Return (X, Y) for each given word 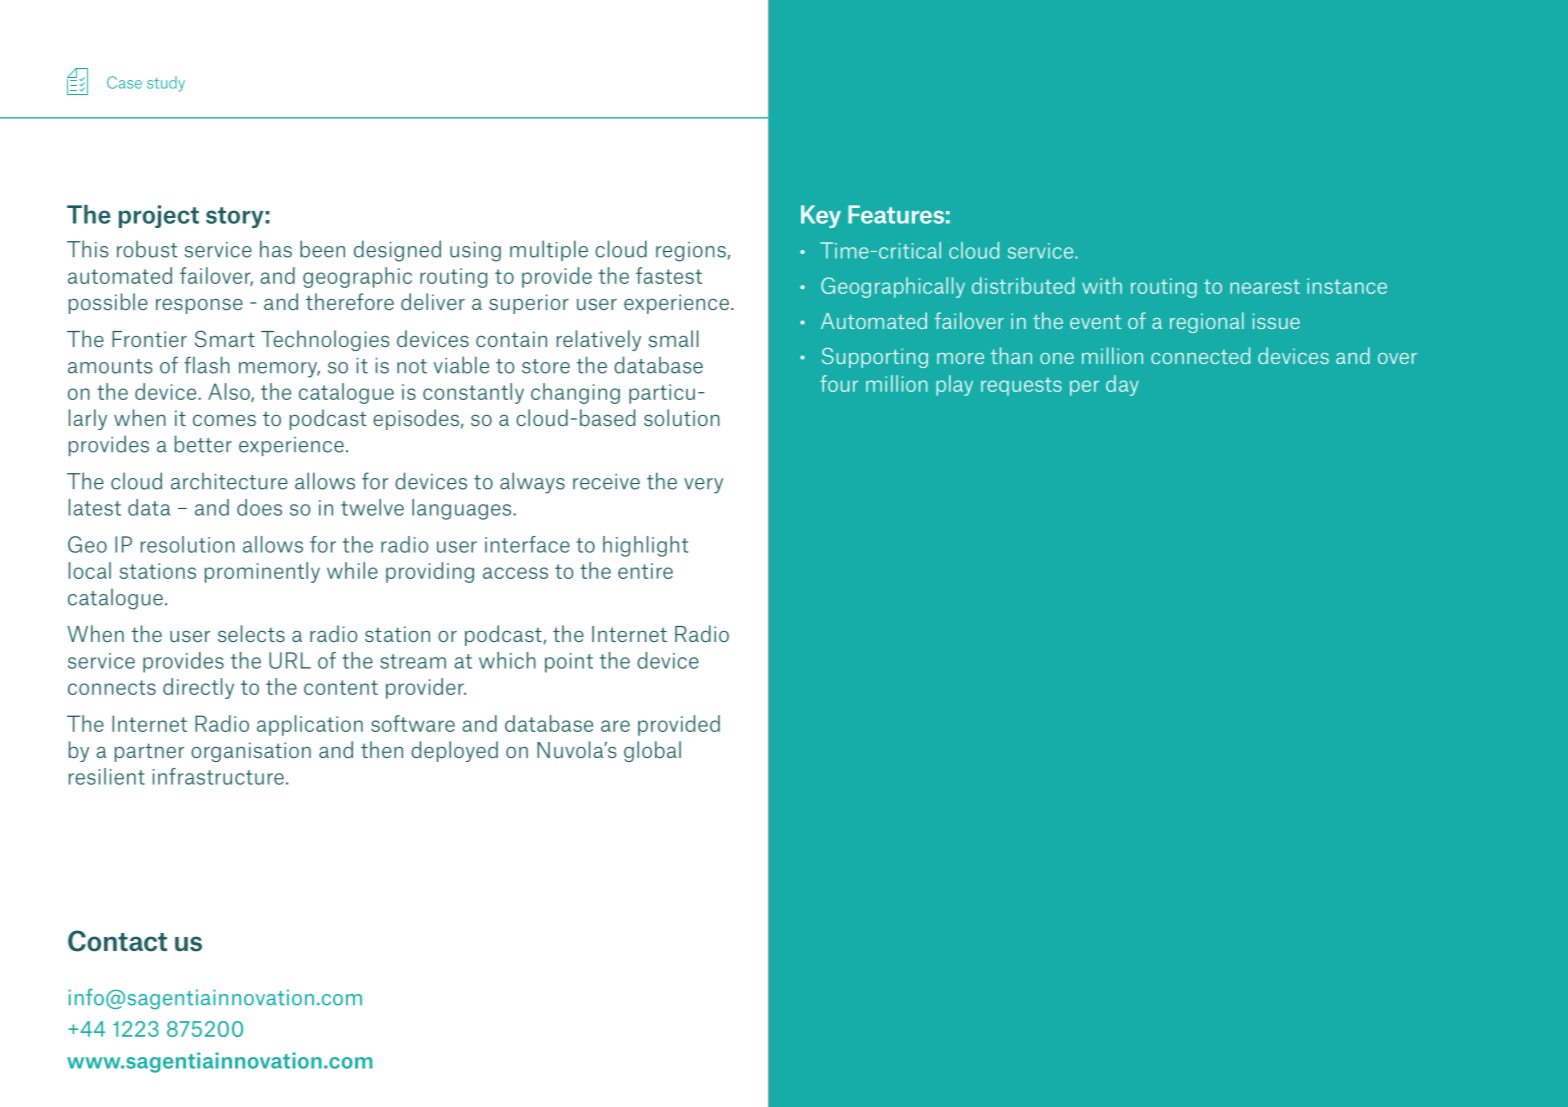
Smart (225, 339)
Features (896, 214)
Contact (117, 941)
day (1122, 385)
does (259, 507)
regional (1207, 322)
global (652, 751)
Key (821, 216)
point (569, 663)
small (673, 338)
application (310, 725)
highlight (645, 546)
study (166, 84)
